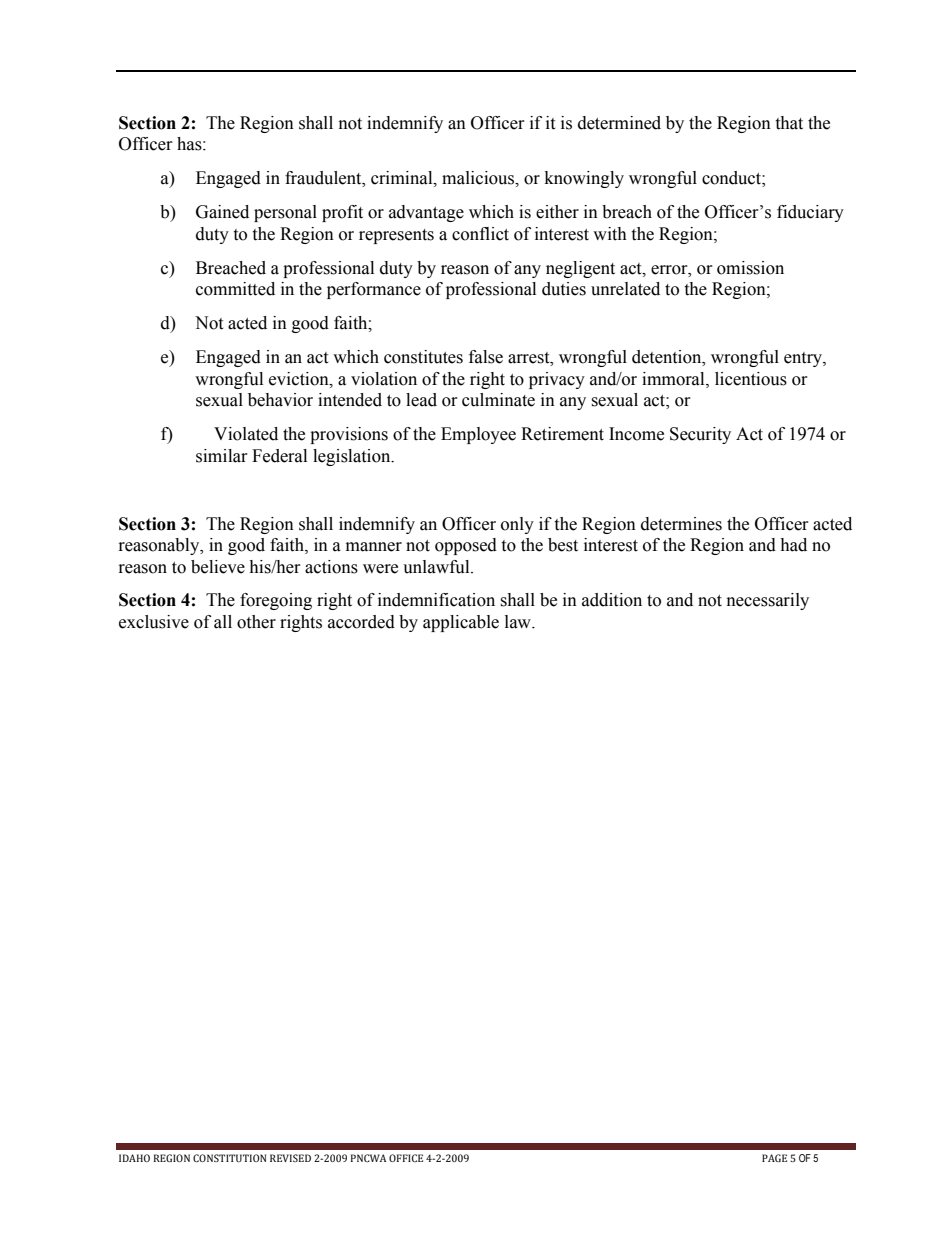 The height and width of the screenshot is (1233, 952). What do you see at coordinates (222, 456) in the screenshot?
I see `similar` at bounding box center [222, 456].
